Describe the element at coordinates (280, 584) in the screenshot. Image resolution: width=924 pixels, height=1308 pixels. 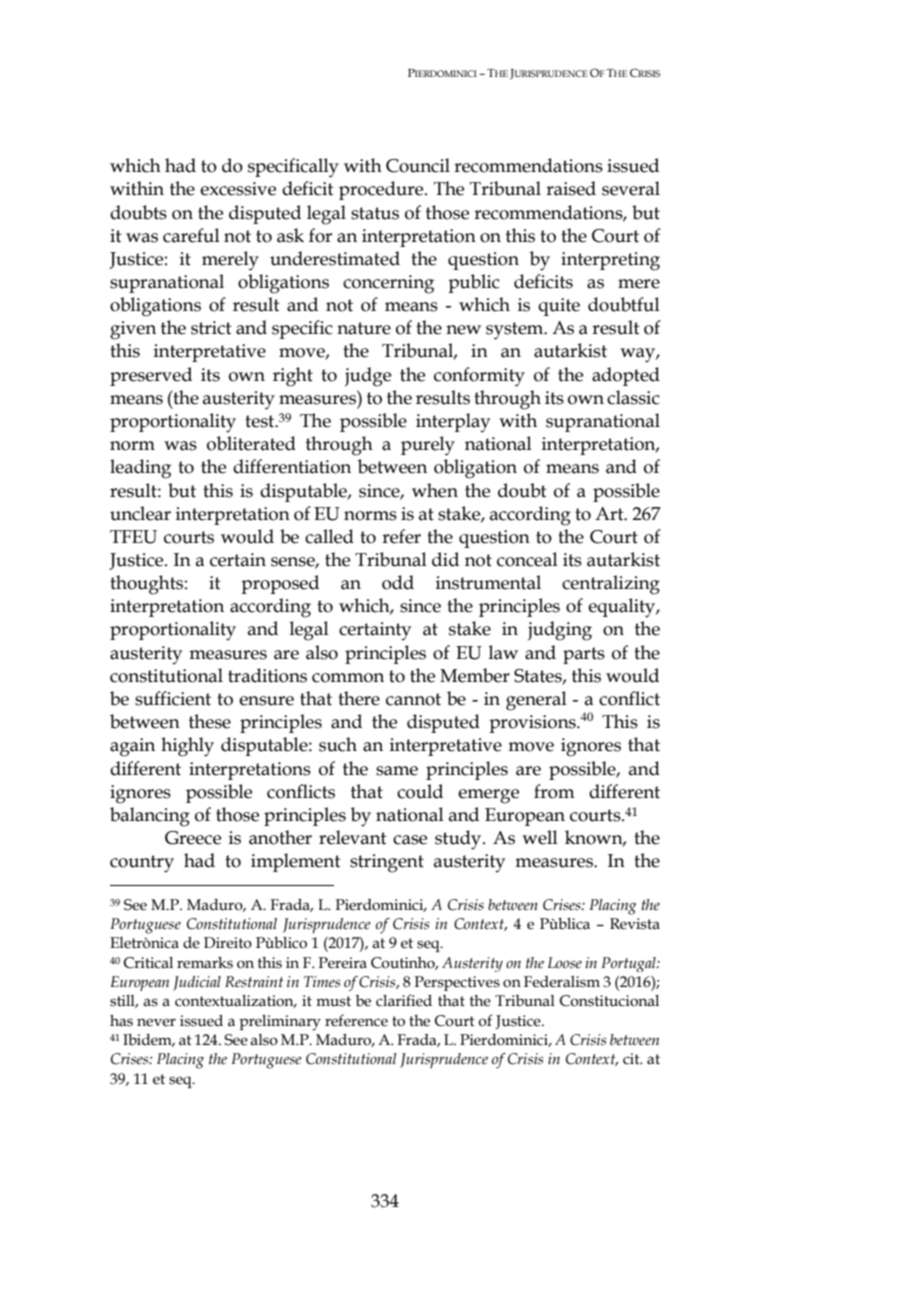
I see `proposed` at that location.
